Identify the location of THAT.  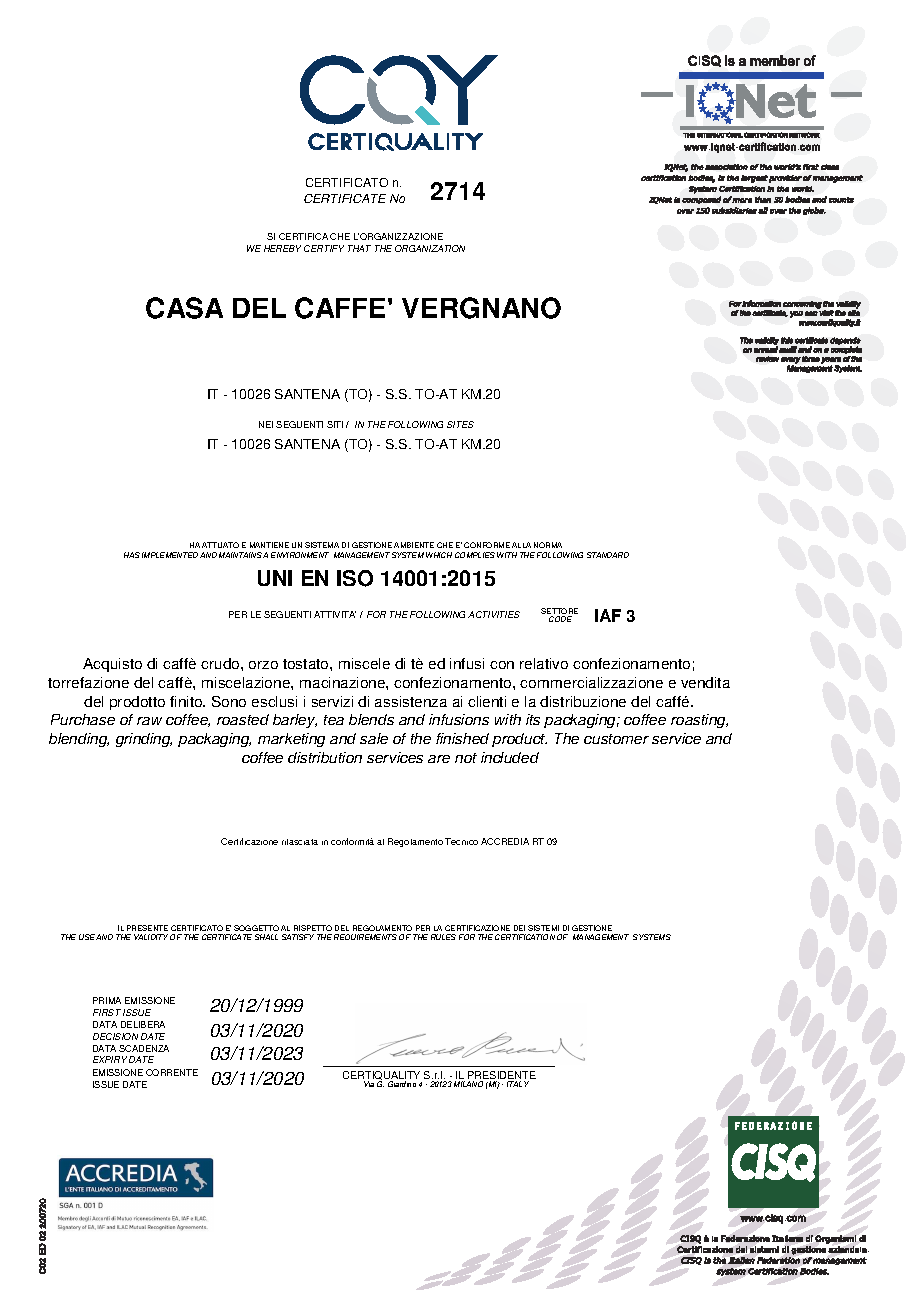
(359, 248).
